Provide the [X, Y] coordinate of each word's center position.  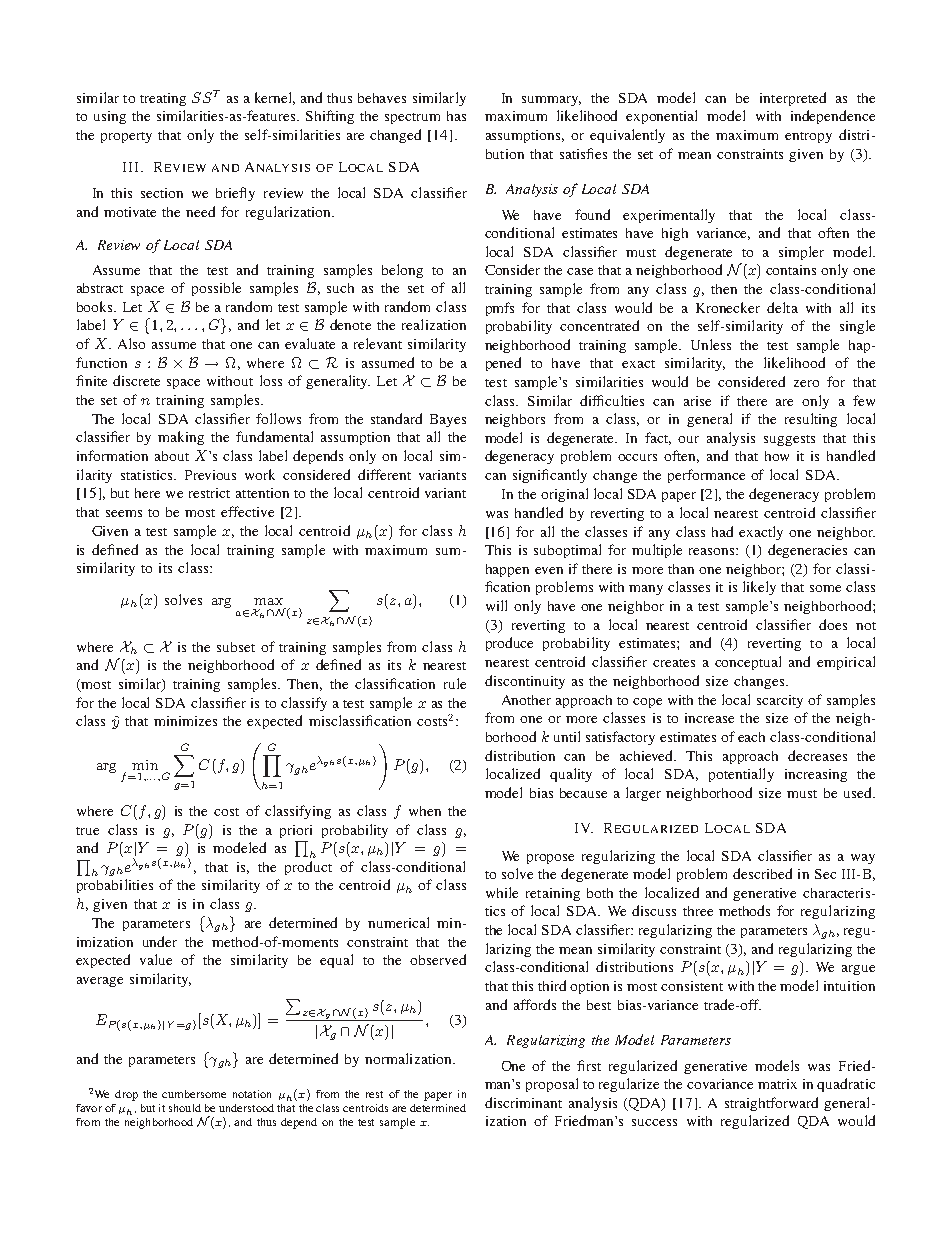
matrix [777, 1084]
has [456, 116]
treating [163, 99]
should [185, 1108]
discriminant [523, 1102]
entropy [808, 137]
